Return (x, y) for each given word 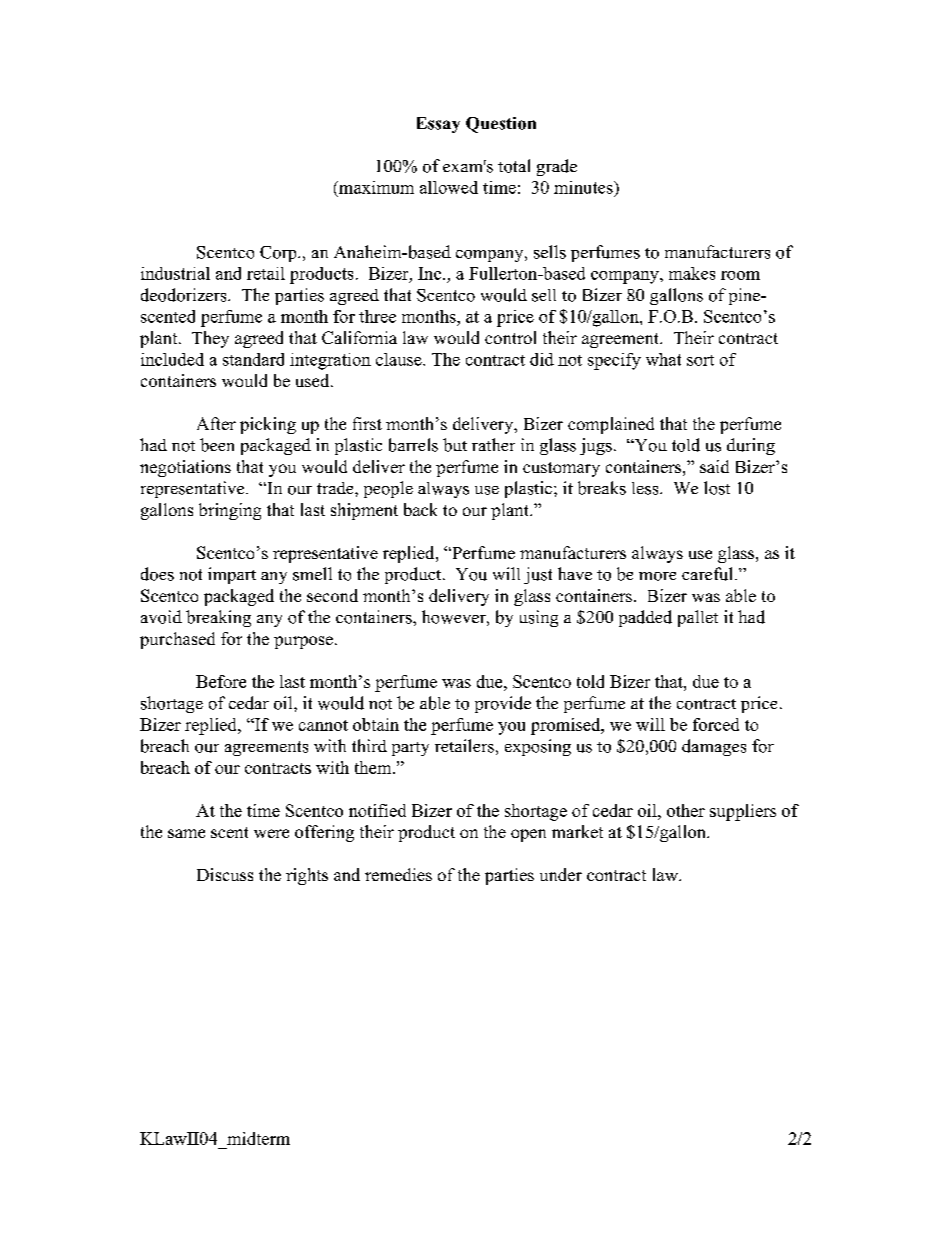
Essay (438, 125)
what (663, 359)
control (510, 337)
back (420, 509)
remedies (398, 874)
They (210, 339)
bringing (230, 511)
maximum (375, 187)
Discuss (225, 874)
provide (503, 704)
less (646, 488)
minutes (584, 187)
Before (221, 681)
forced (716, 724)
